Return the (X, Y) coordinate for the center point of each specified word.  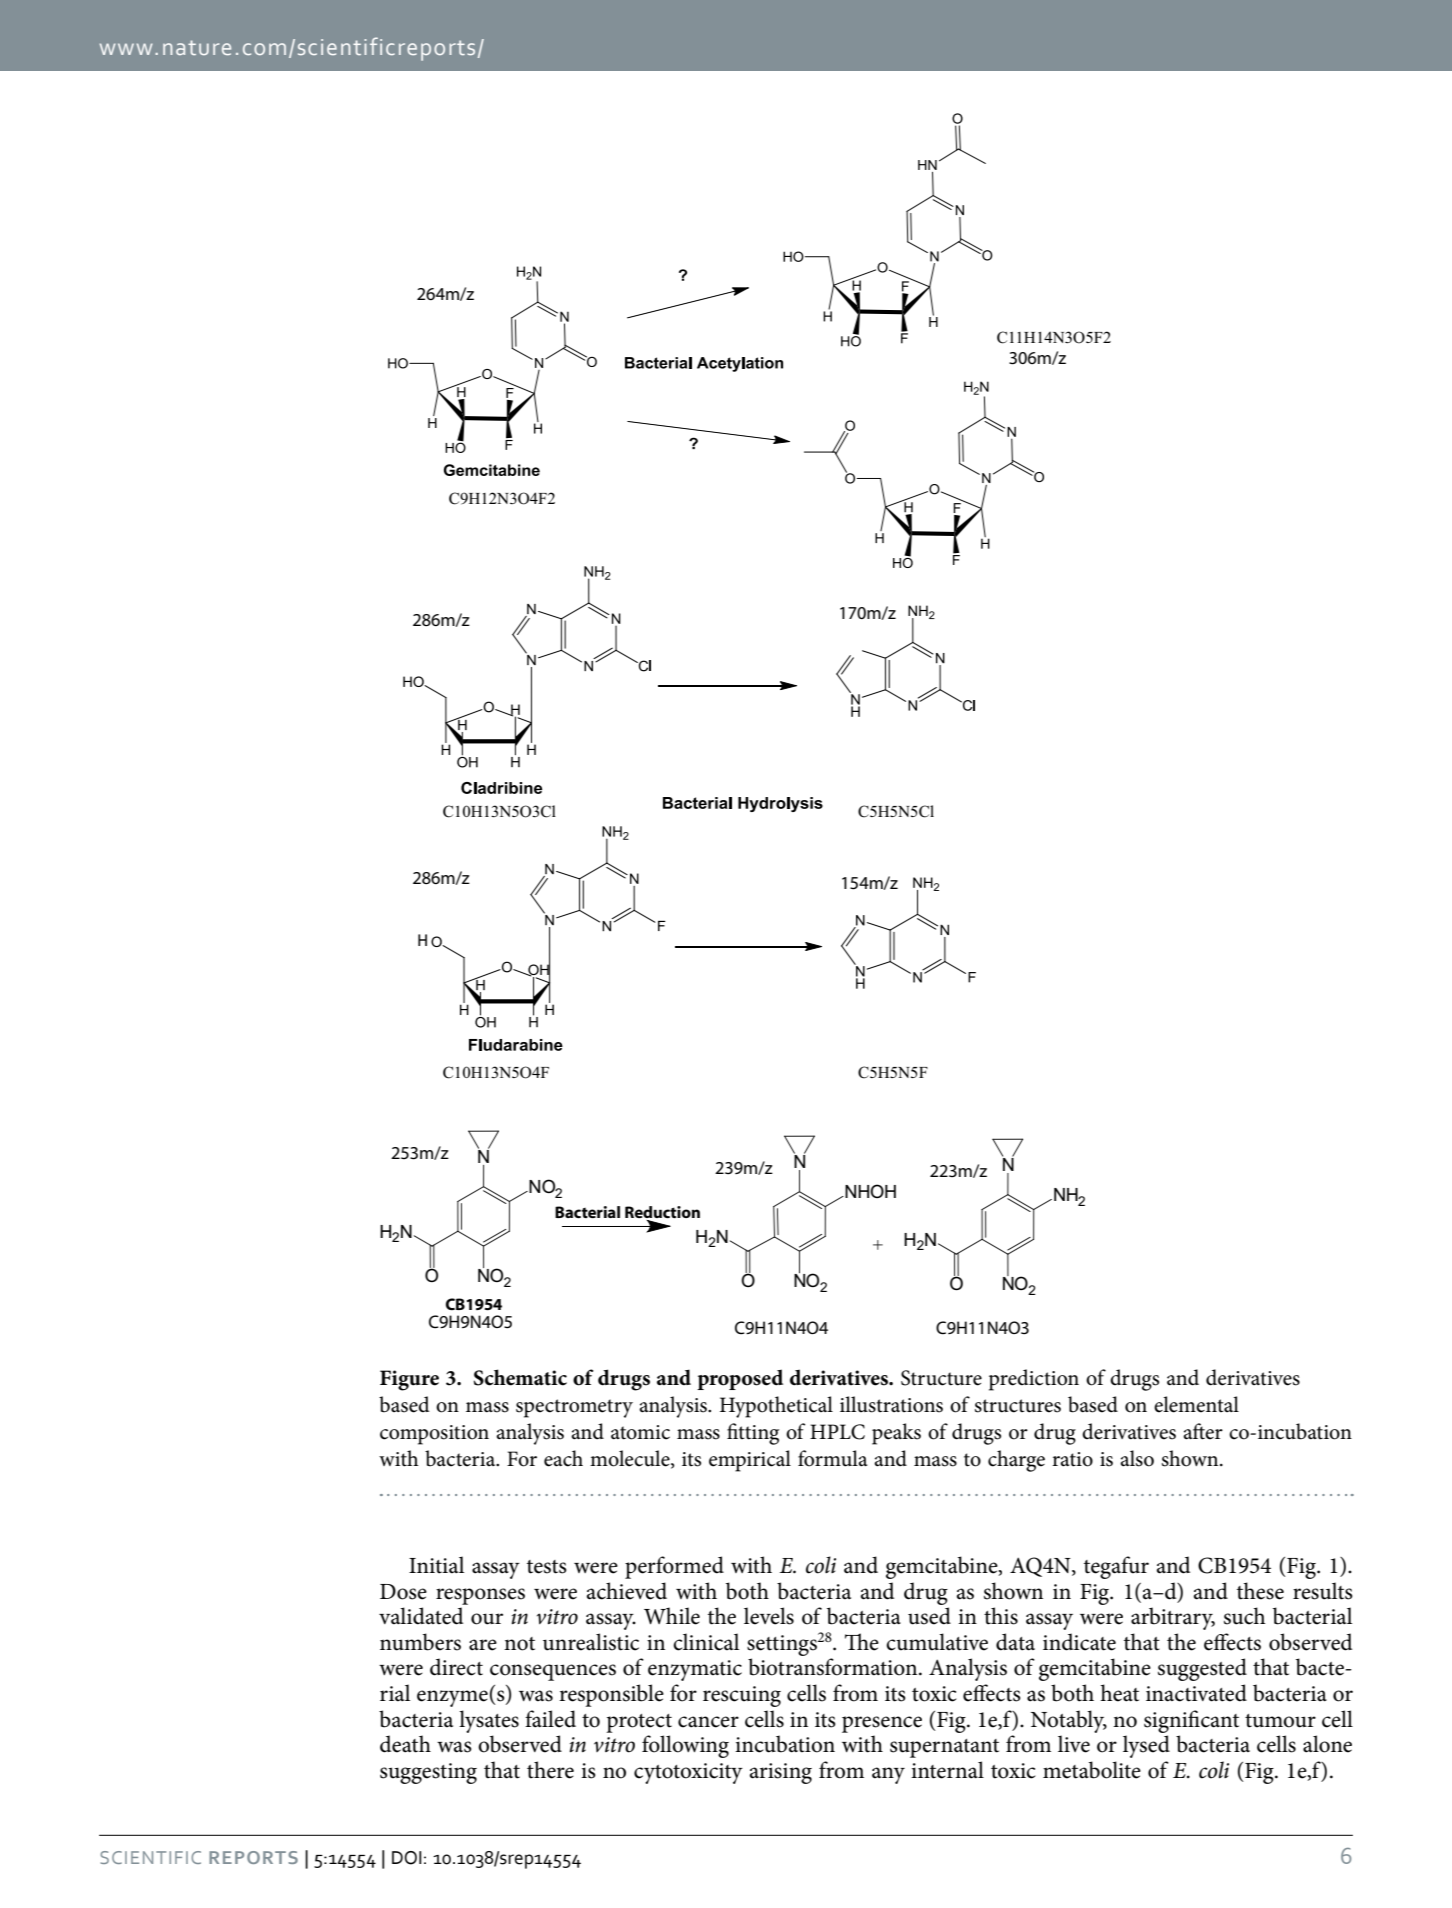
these (1260, 1591)
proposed (740, 1379)
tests (547, 1567)
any (888, 1775)
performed (674, 1567)
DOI (407, 1858)
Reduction (662, 1212)
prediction (1034, 1380)
